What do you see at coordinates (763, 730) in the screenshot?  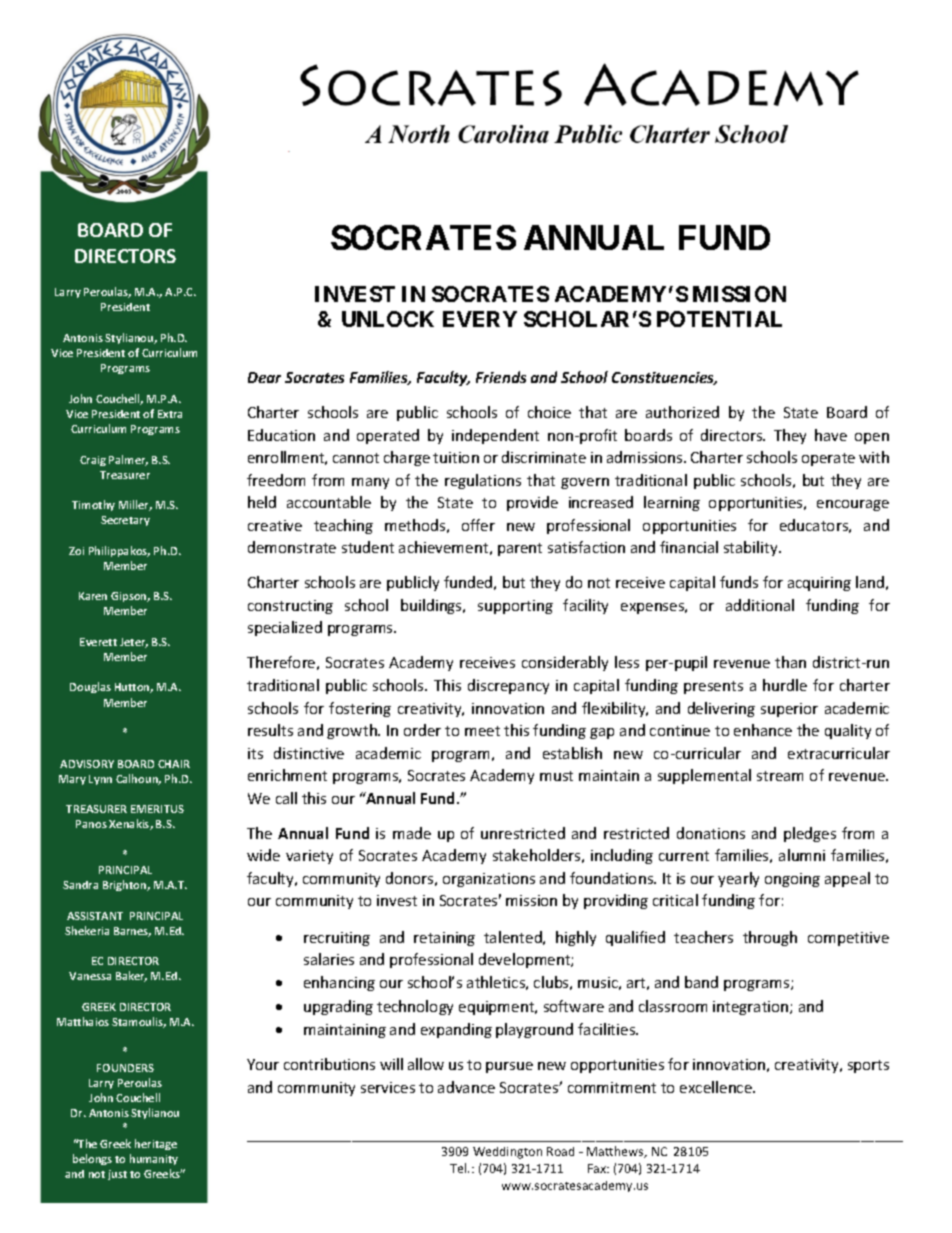 I see `enhance` at bounding box center [763, 730].
